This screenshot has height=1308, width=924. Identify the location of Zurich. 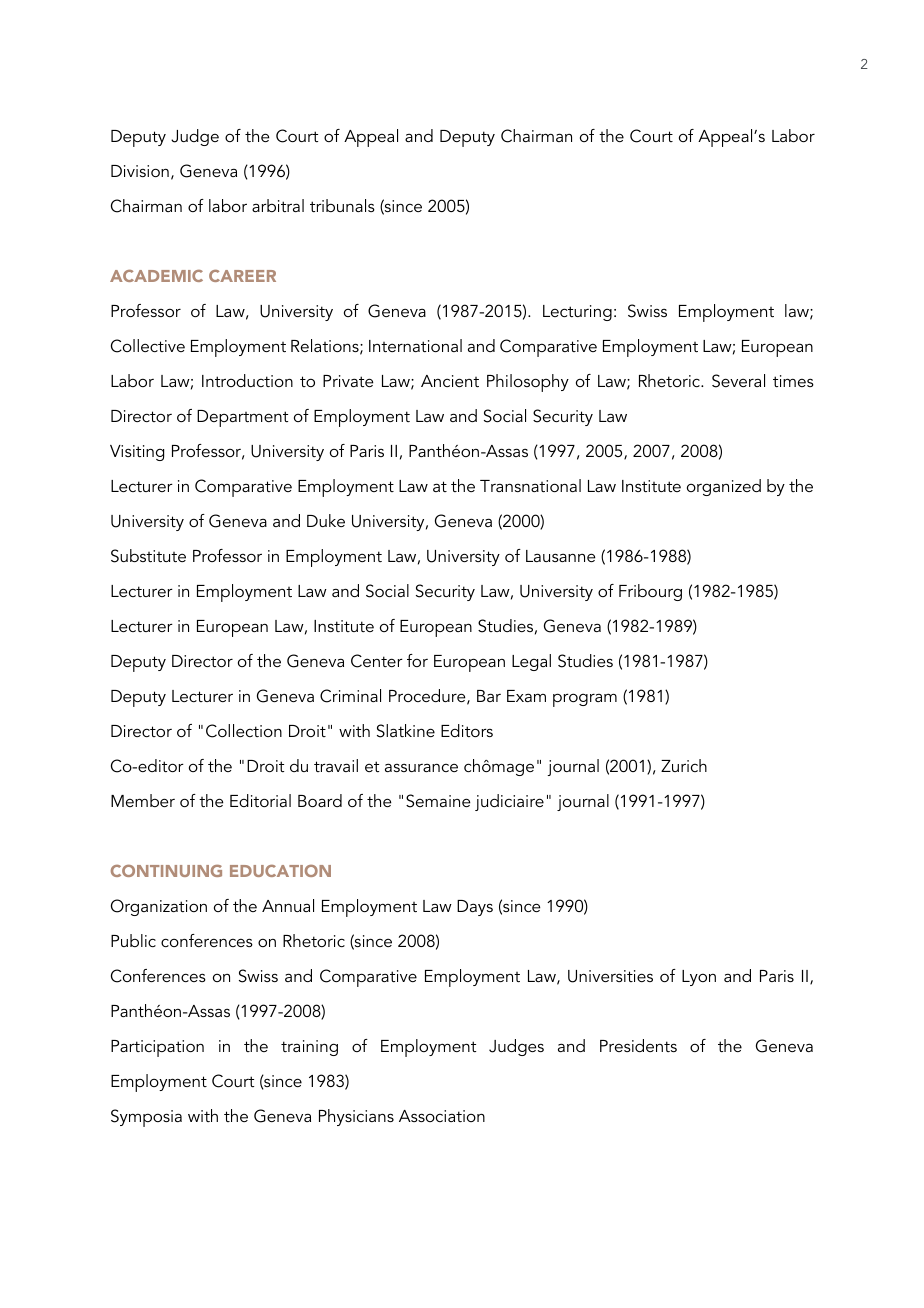
(684, 765).
